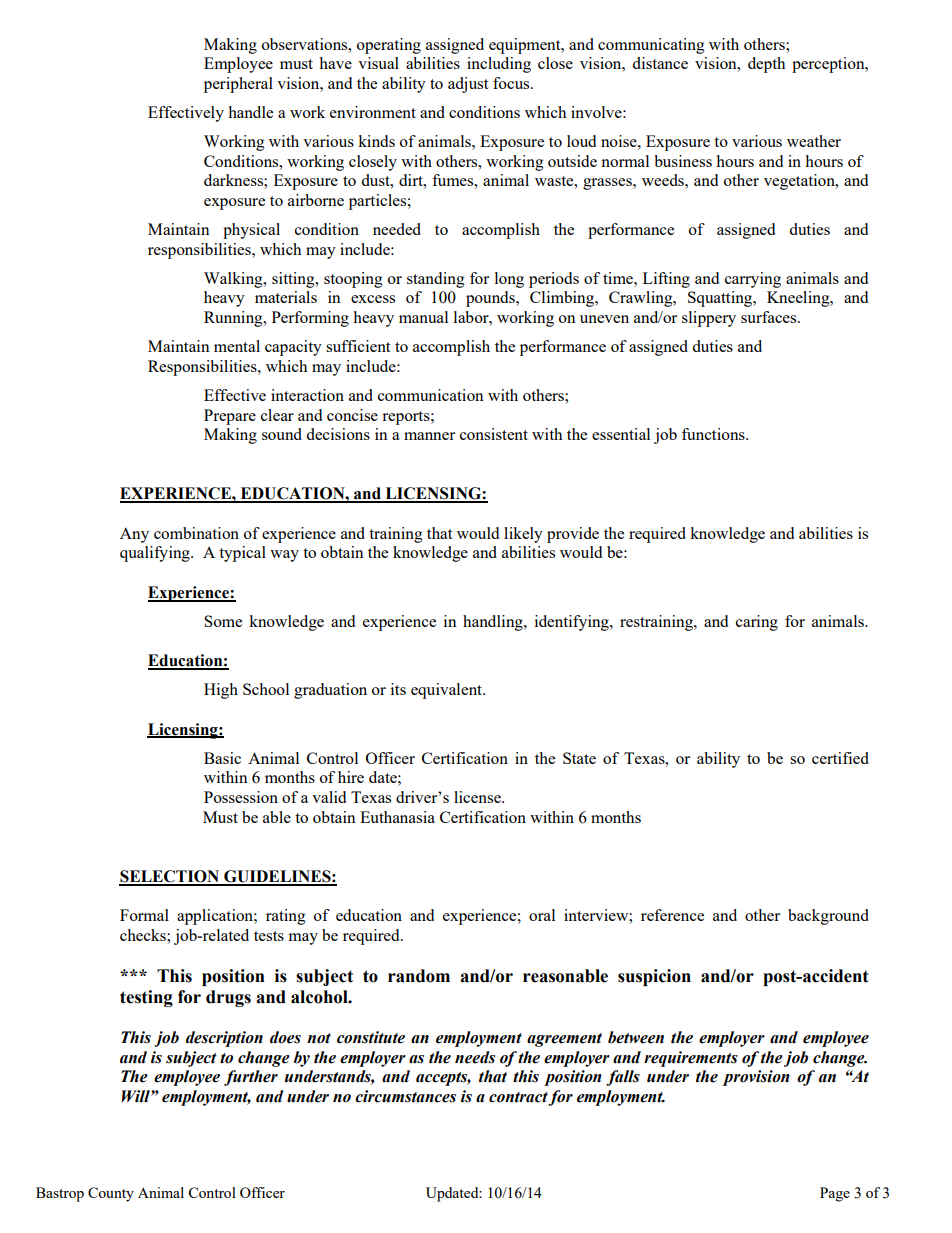 This screenshot has width=952, height=1233. I want to click on adjust, so click(468, 85).
